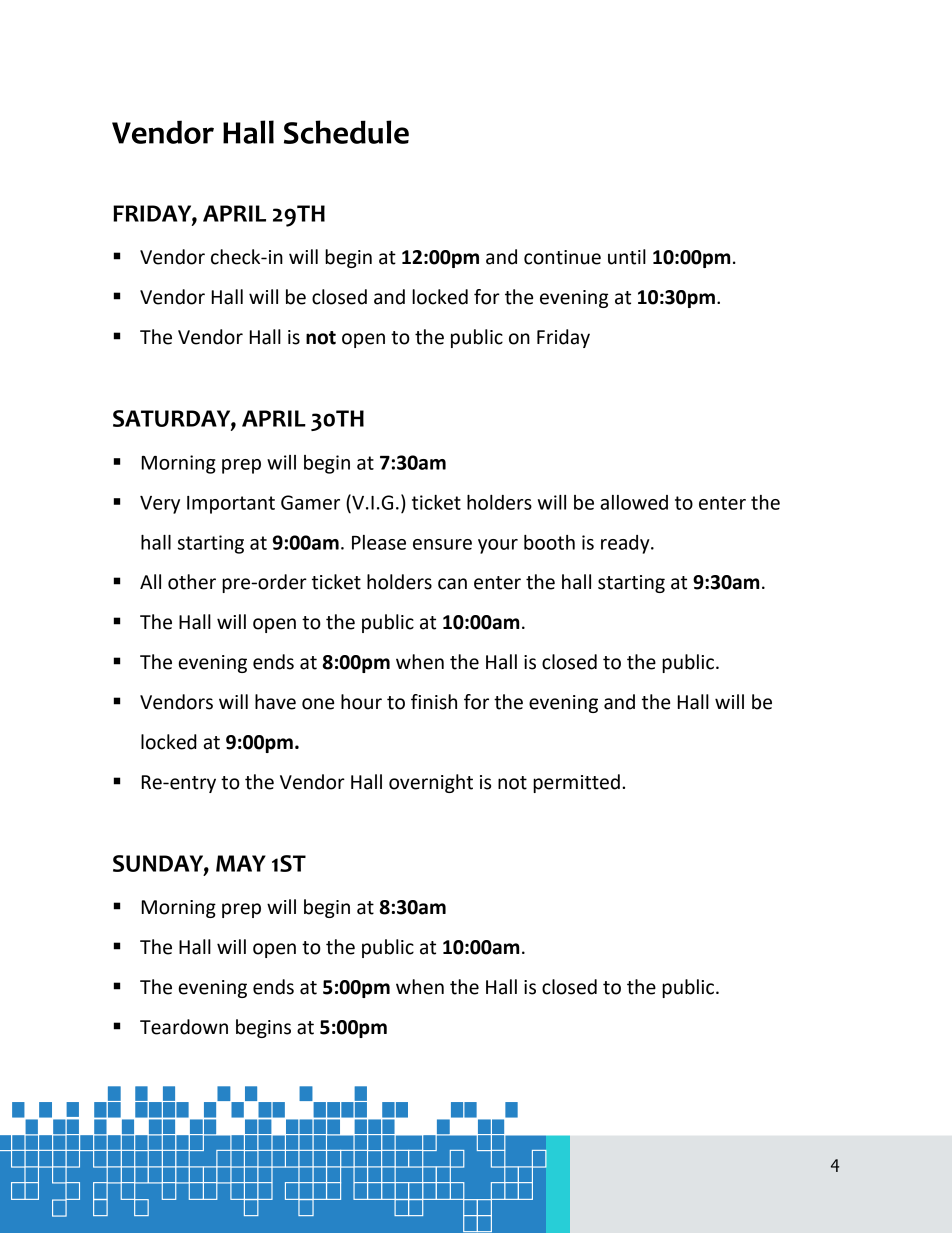 The image size is (952, 1233). I want to click on other, so click(192, 582).
